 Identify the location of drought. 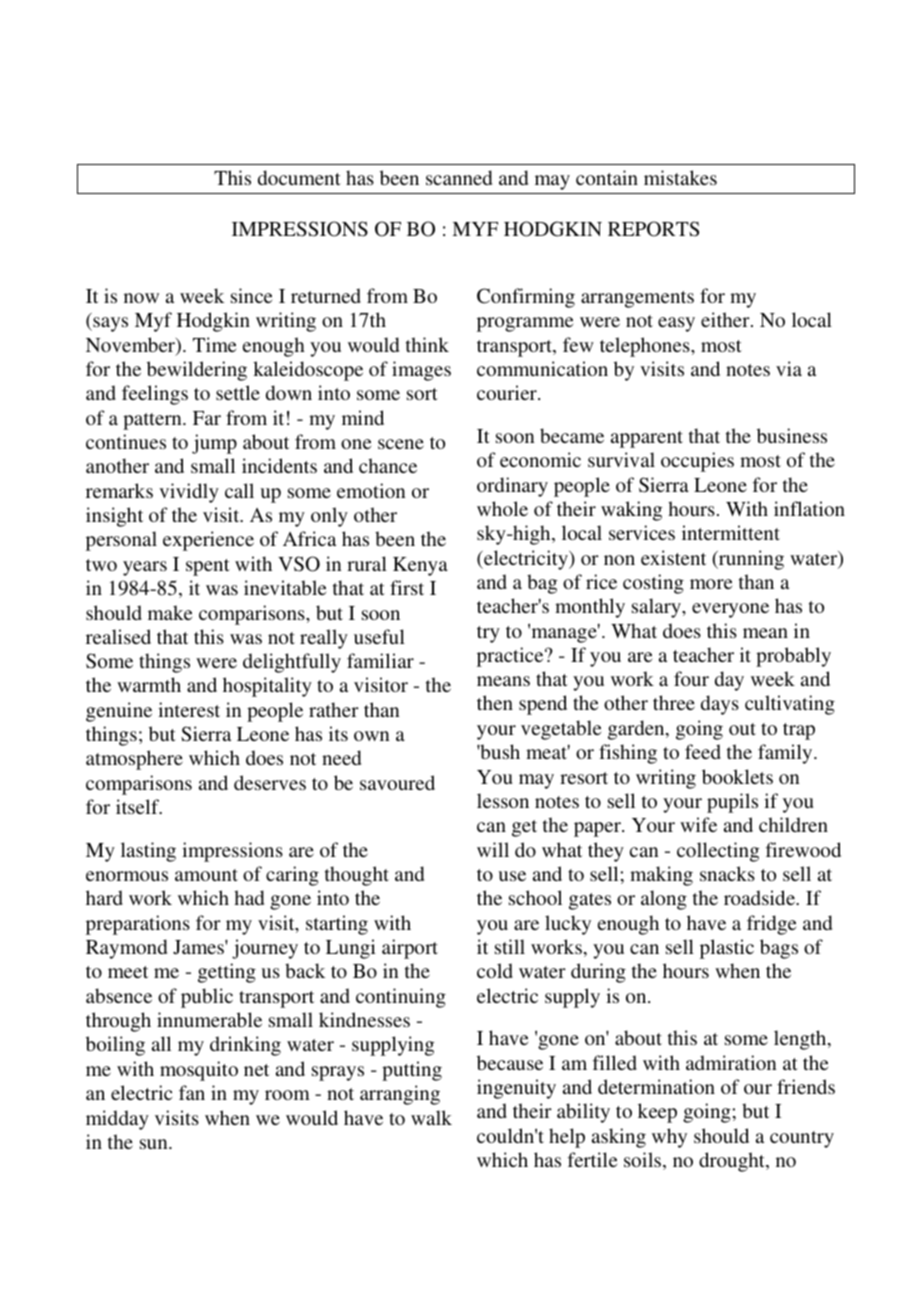
(733, 1162).
